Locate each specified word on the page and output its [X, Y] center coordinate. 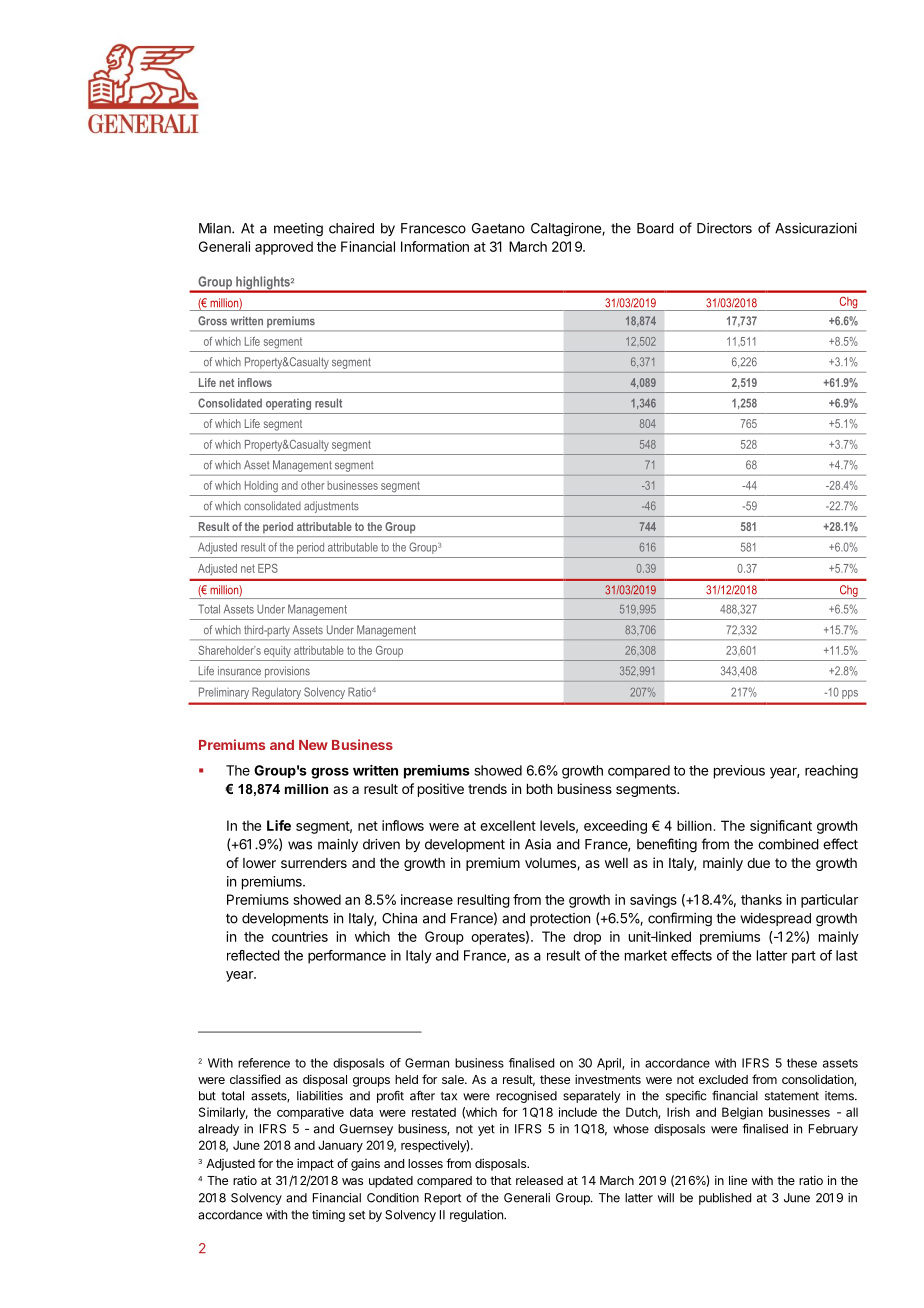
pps [850, 694]
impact [315, 1164]
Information [435, 246]
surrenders [314, 863]
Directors [724, 228]
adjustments [331, 507]
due [758, 863]
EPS [268, 568]
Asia [538, 844]
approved [284, 248]
